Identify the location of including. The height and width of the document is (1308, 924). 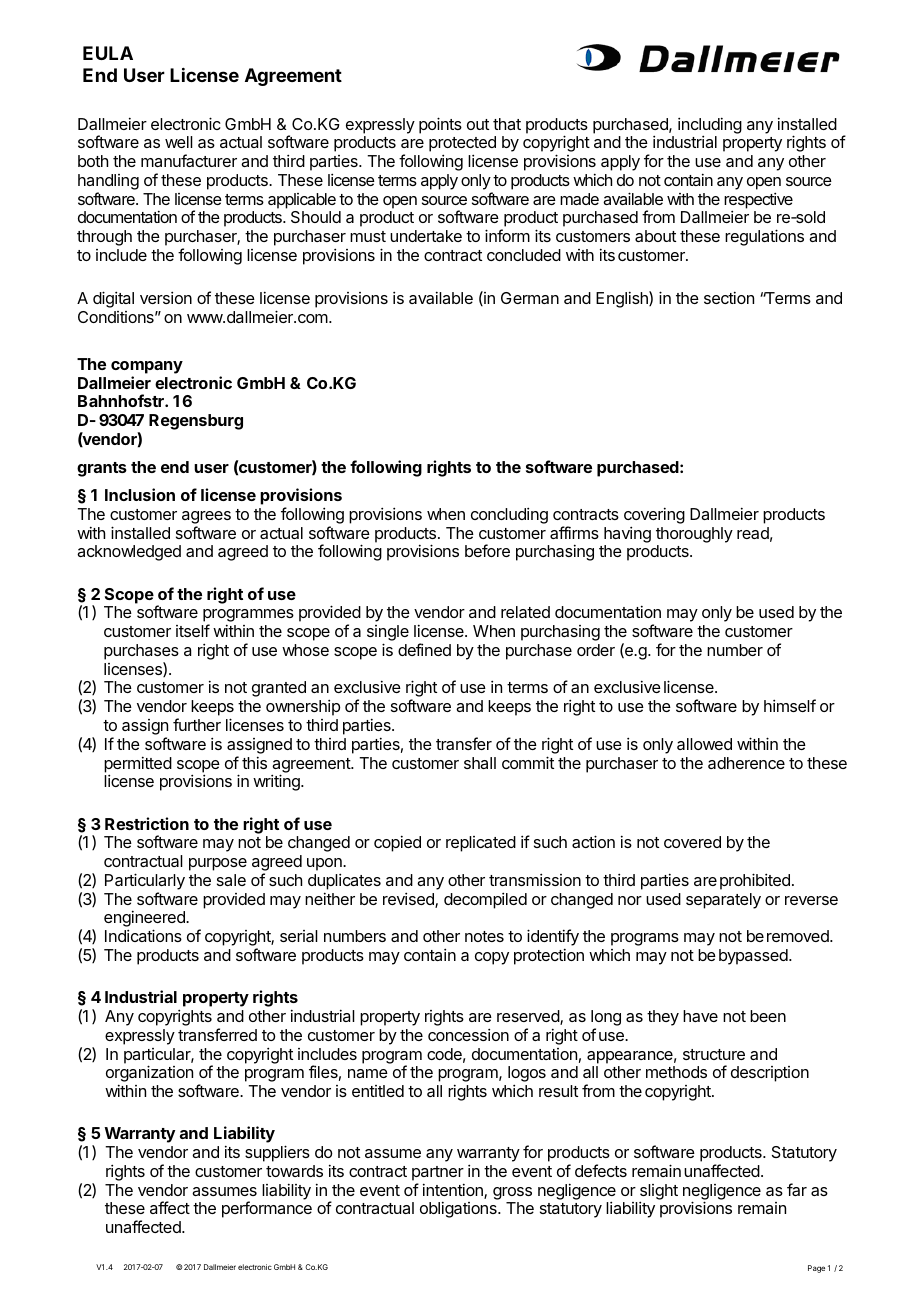
(710, 126).
